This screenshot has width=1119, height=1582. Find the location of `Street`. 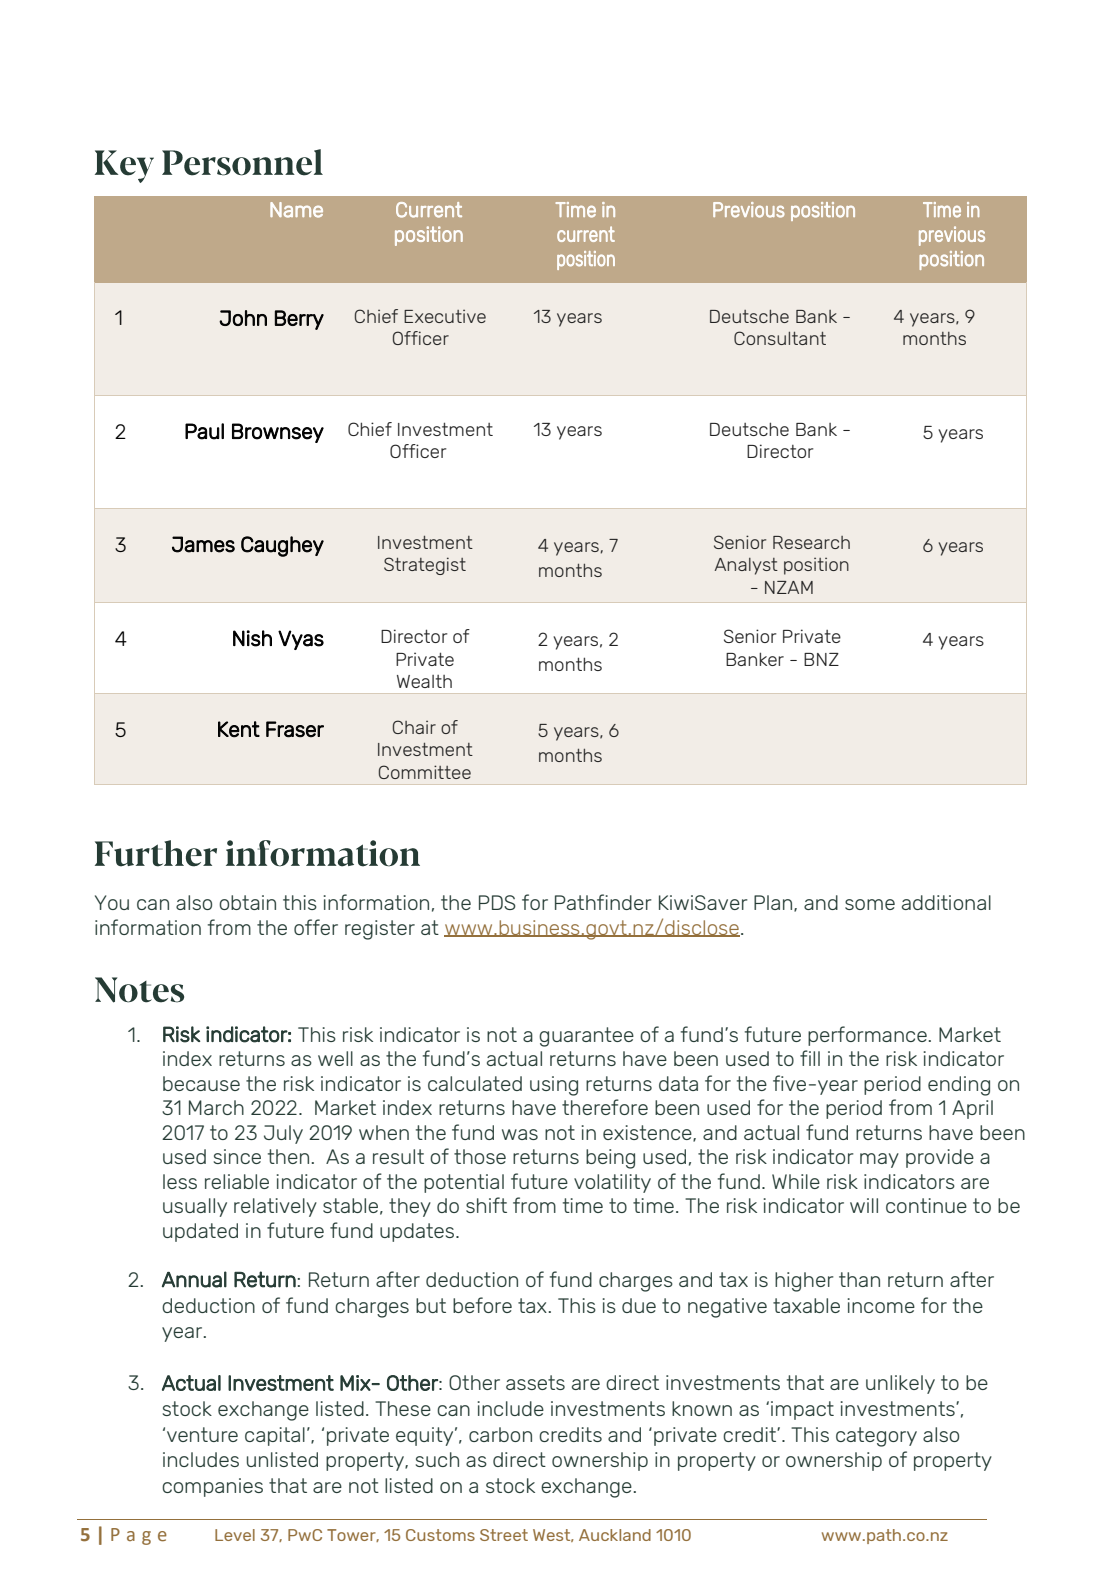

Street is located at coordinates (504, 1535).
